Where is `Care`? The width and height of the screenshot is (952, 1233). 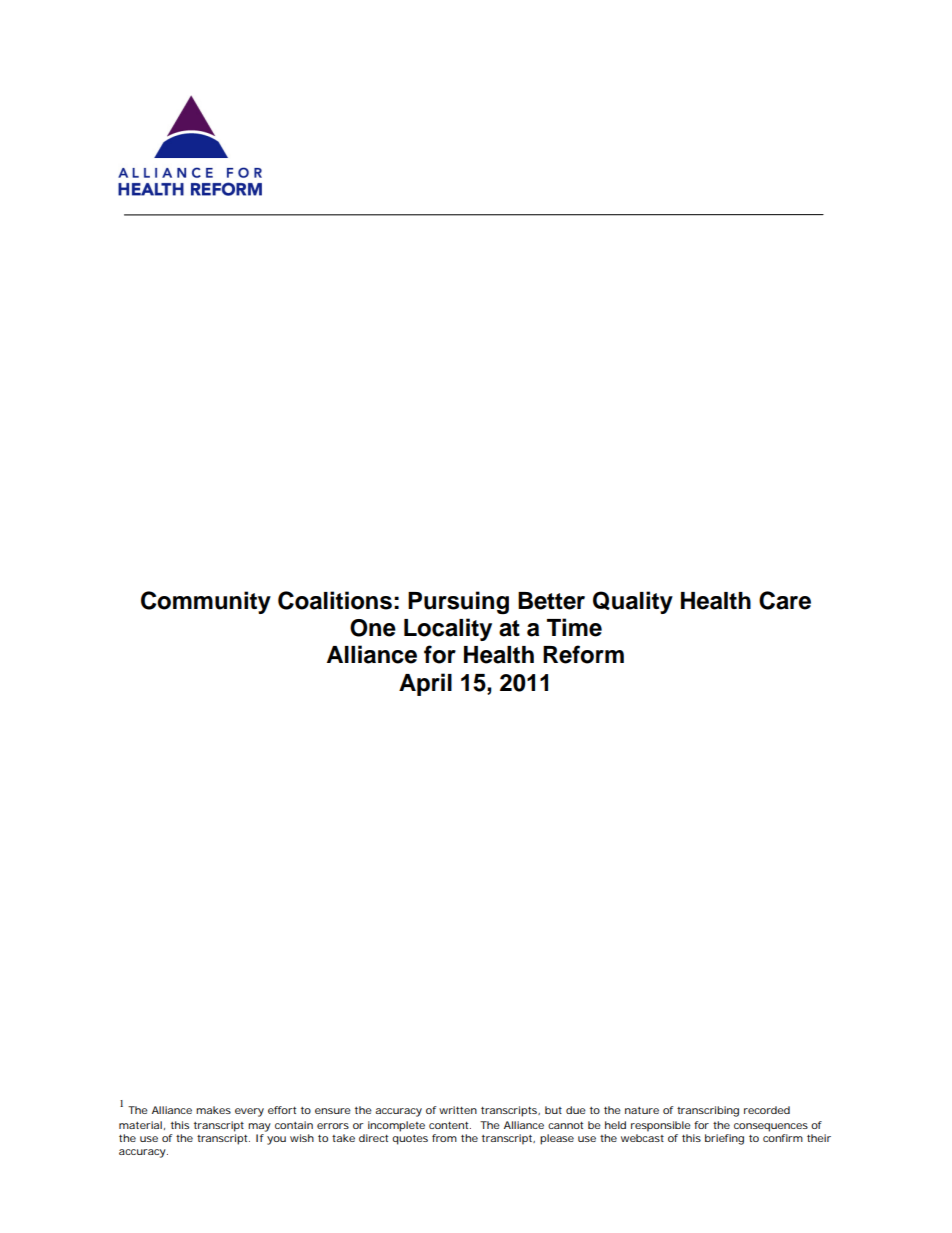 Care is located at coordinates (785, 600).
